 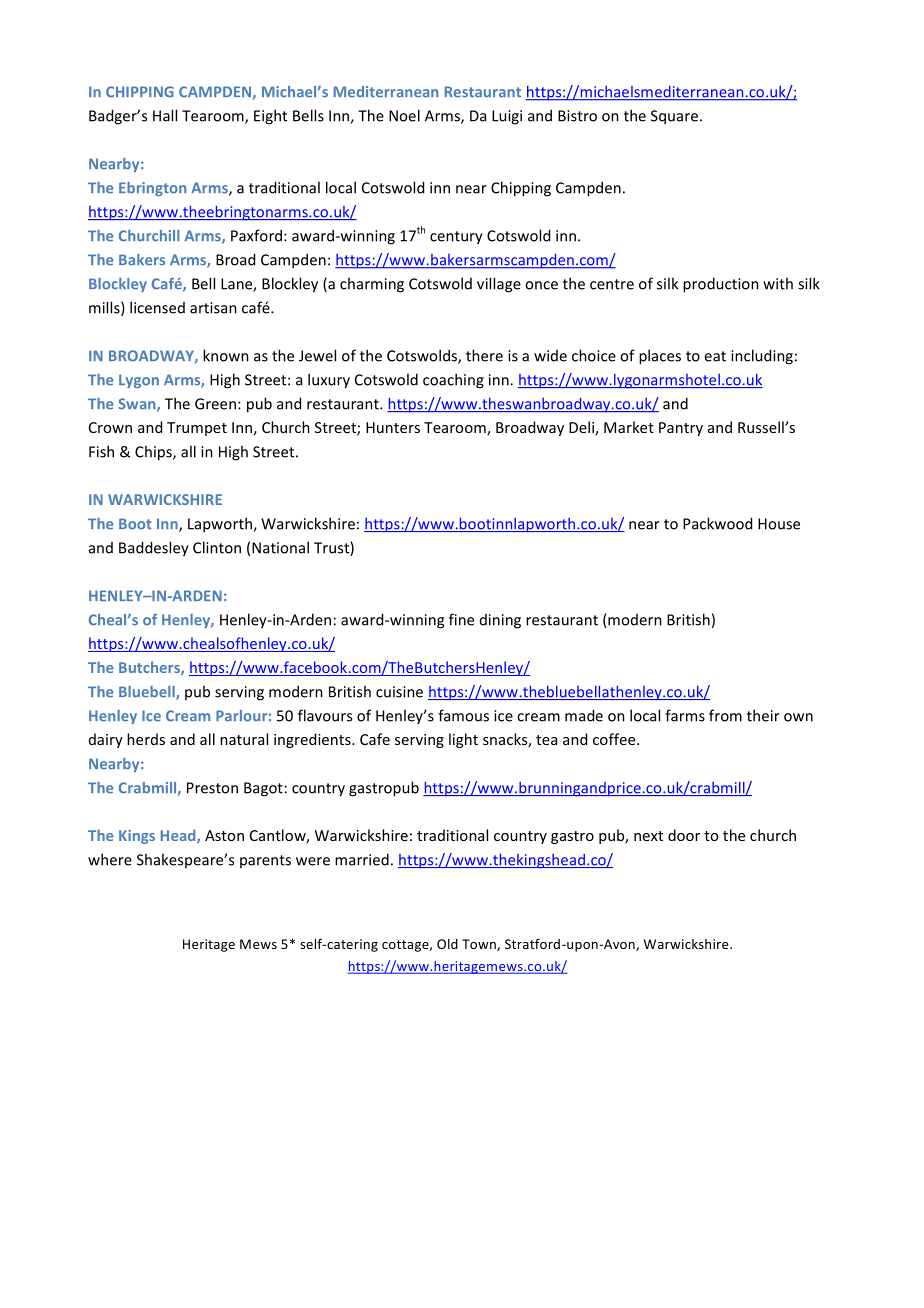 I want to click on where, so click(x=110, y=859).
